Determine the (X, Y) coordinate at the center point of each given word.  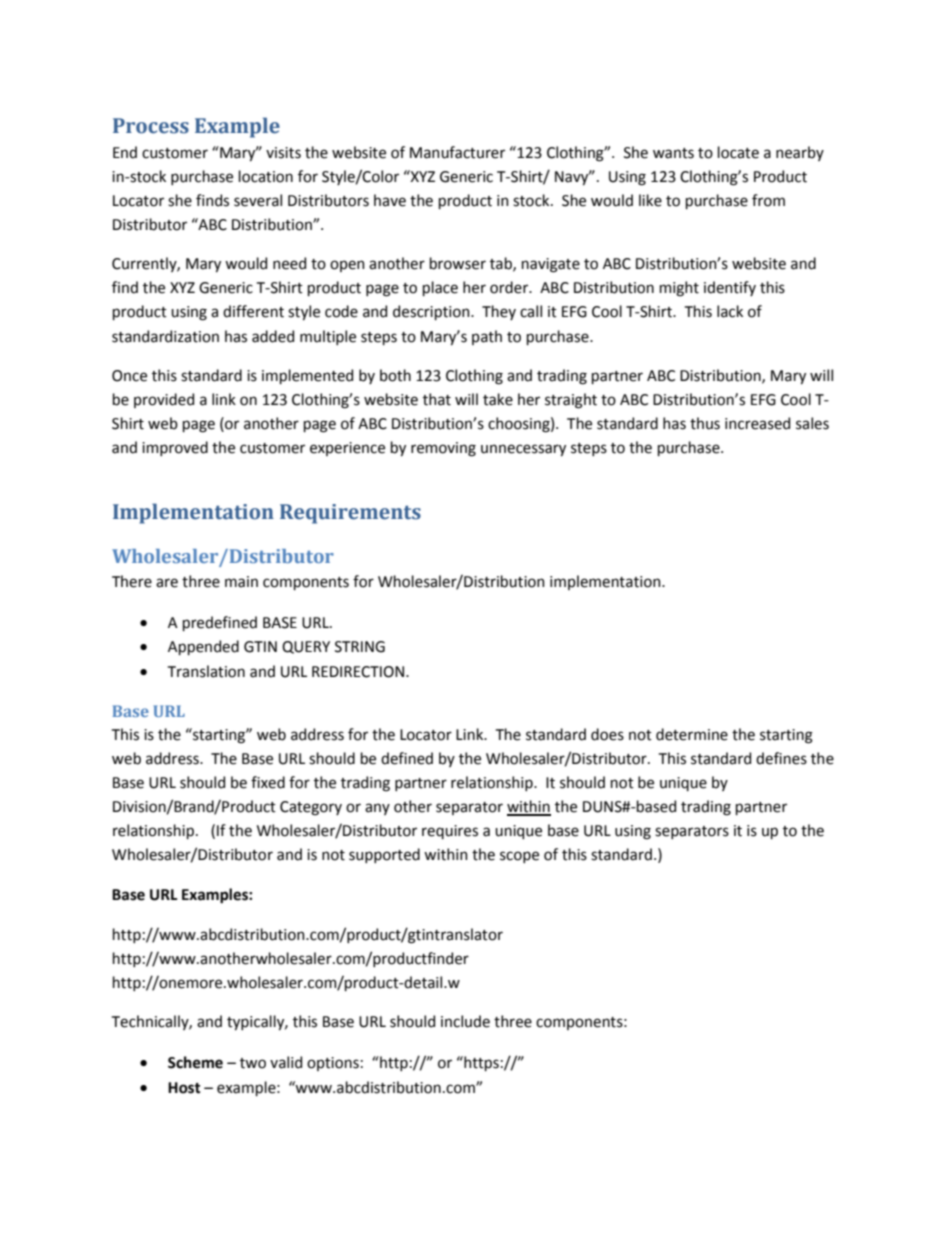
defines (781, 758)
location (266, 176)
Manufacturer (457, 152)
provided (164, 400)
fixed (268, 782)
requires (450, 832)
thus (705, 423)
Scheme (195, 1062)
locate (738, 152)
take (498, 399)
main (241, 582)
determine (692, 734)
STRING (360, 647)
